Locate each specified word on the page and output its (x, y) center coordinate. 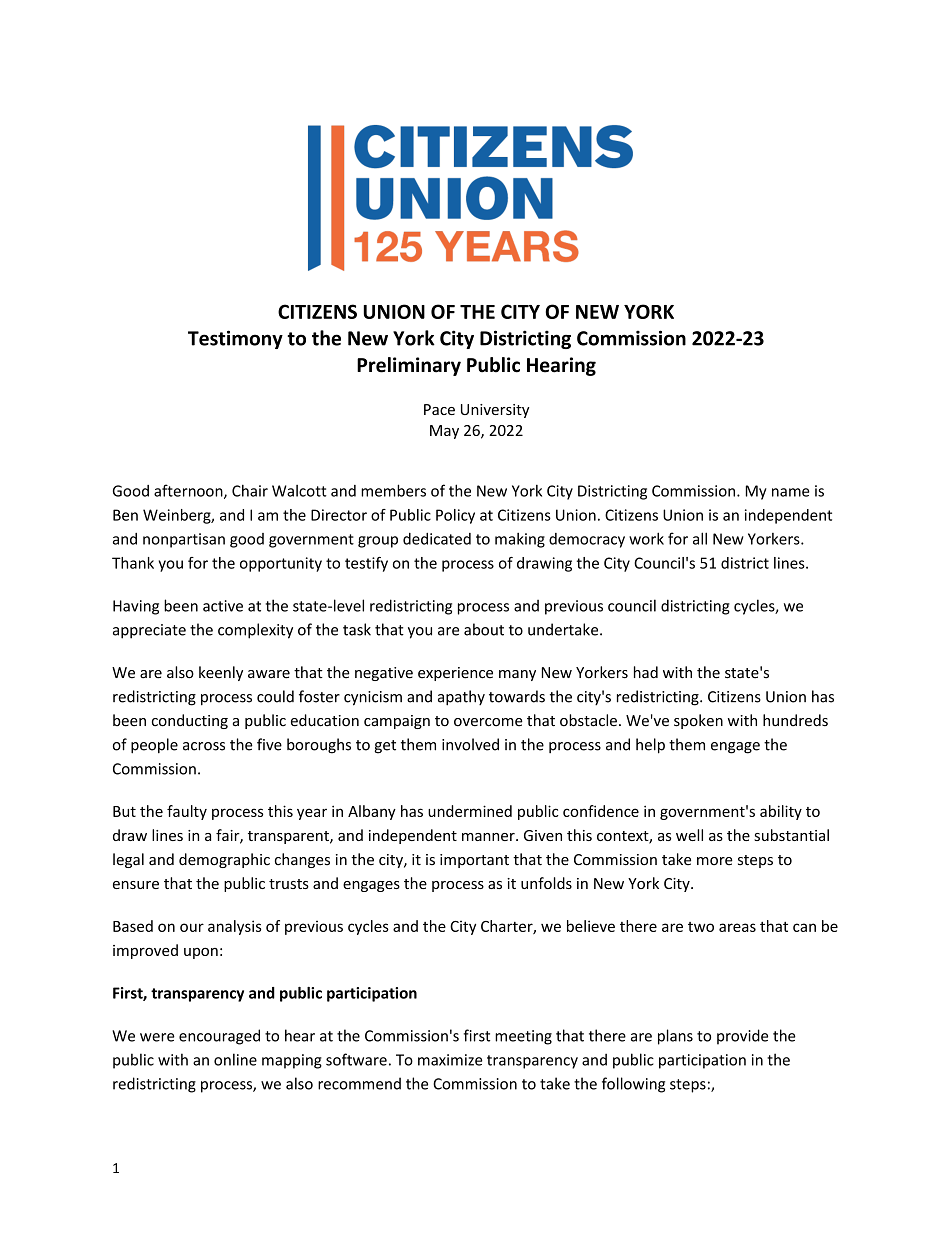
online (235, 1059)
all (700, 538)
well (689, 835)
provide (742, 1037)
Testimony (235, 339)
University (495, 411)
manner (489, 837)
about (484, 629)
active (223, 606)
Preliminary (409, 366)
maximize (450, 1060)
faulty (187, 812)
